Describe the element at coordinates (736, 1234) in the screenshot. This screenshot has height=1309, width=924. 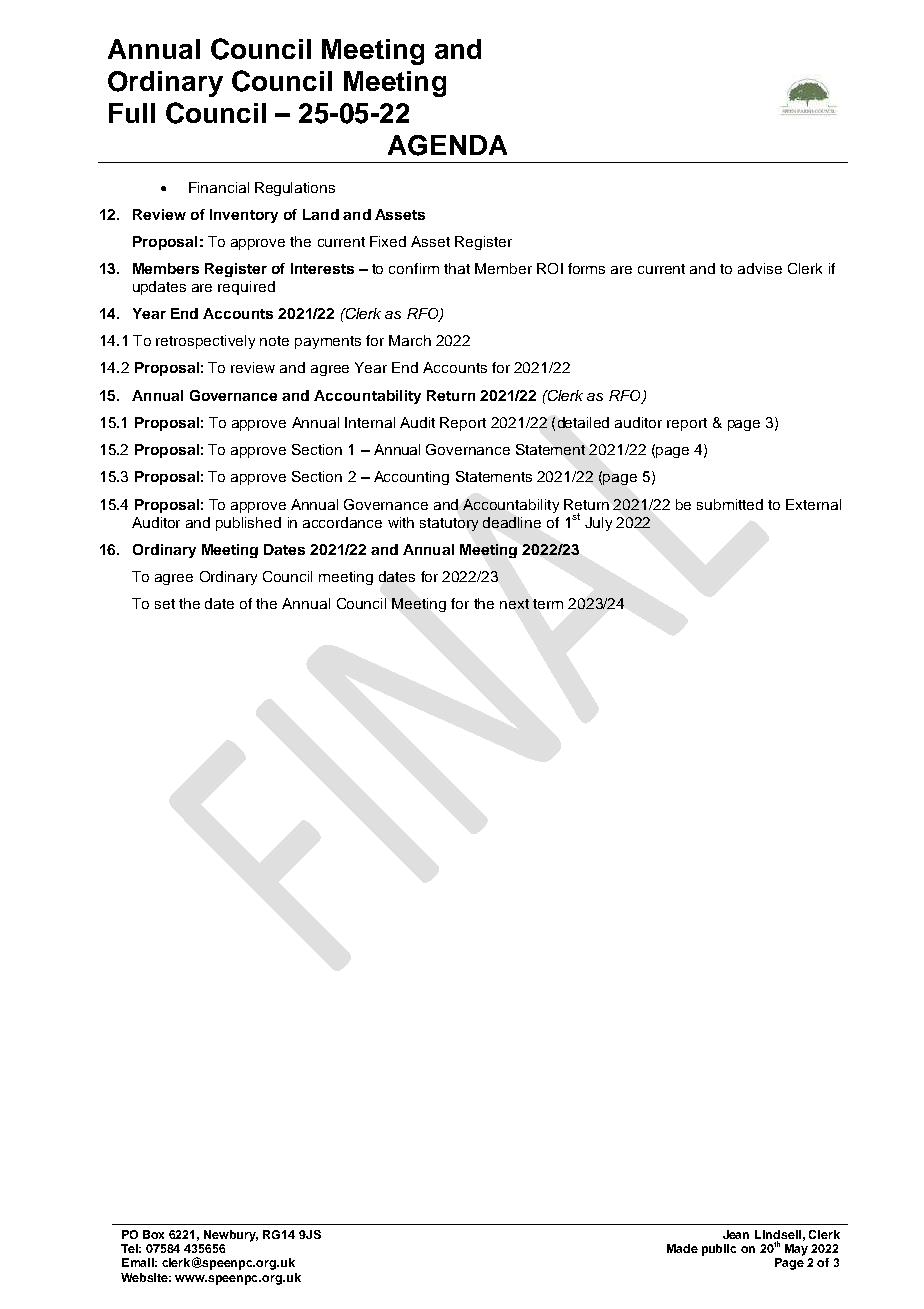
I see `Jean` at that location.
